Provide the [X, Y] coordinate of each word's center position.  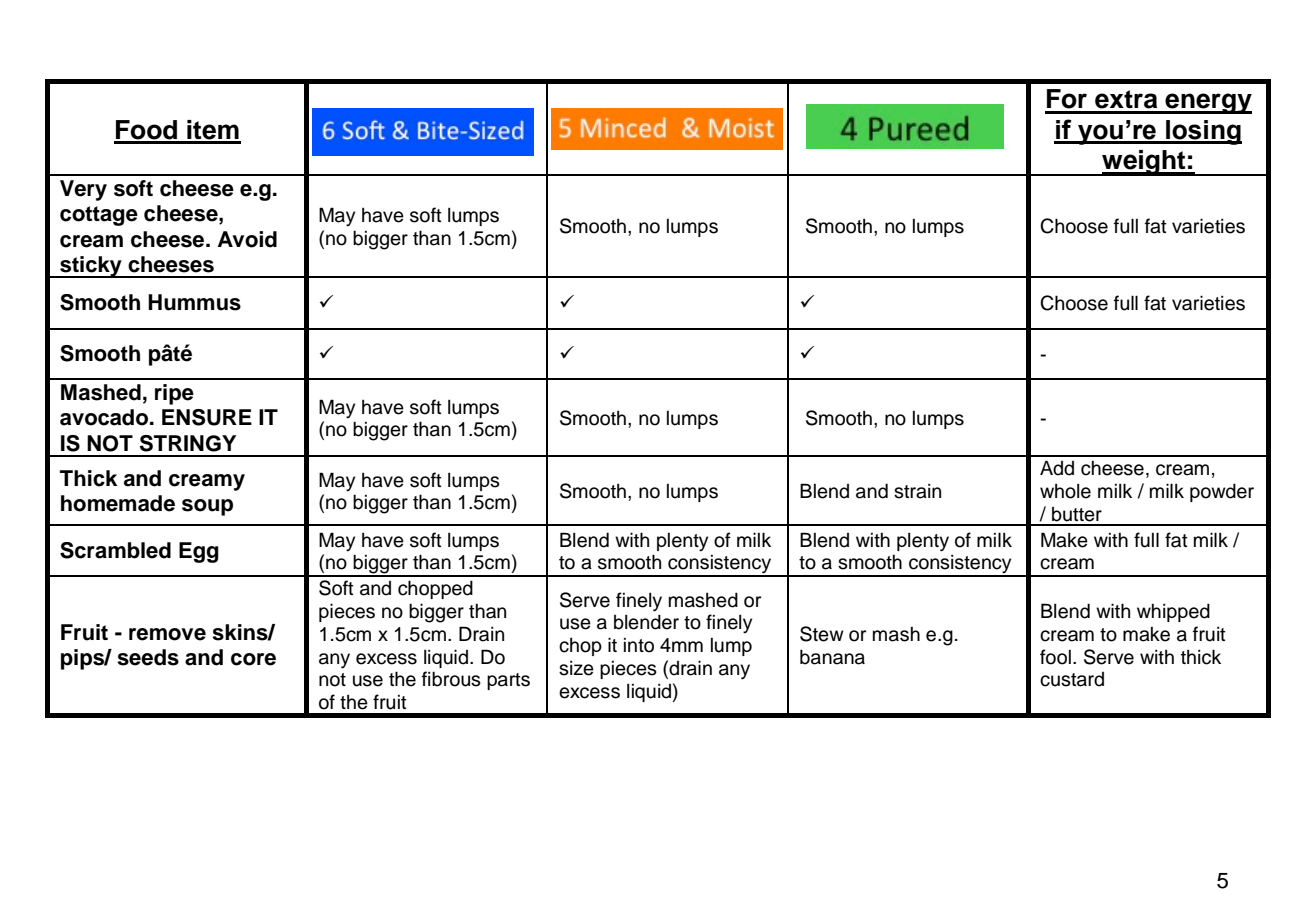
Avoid [247, 239]
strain [917, 491]
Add [1057, 468]
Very [83, 190]
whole [1065, 491]
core [253, 659]
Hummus [194, 302]
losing [1203, 132]
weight [1144, 163]
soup [207, 507]
